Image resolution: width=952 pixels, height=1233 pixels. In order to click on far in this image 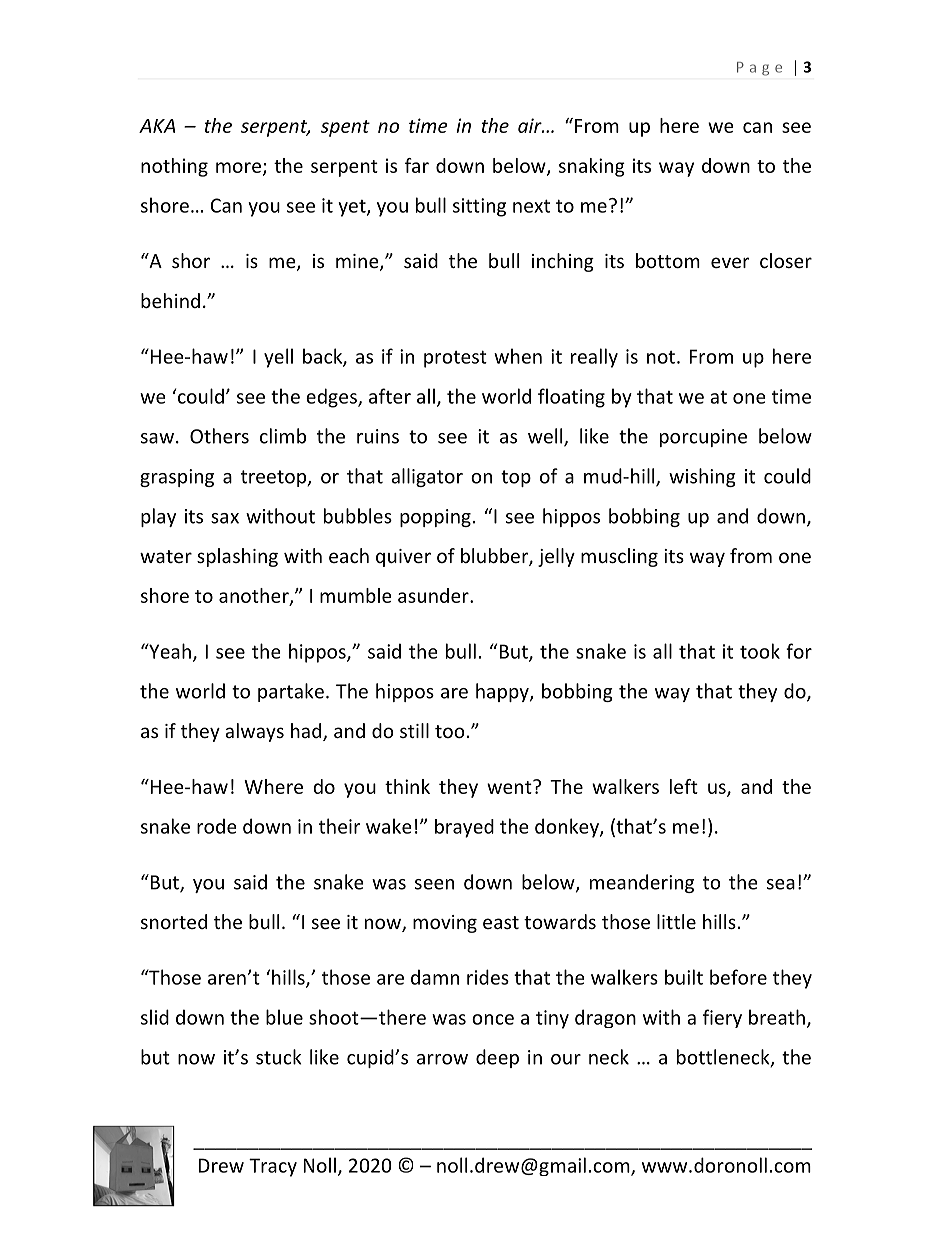, I will do `click(417, 165)`.
